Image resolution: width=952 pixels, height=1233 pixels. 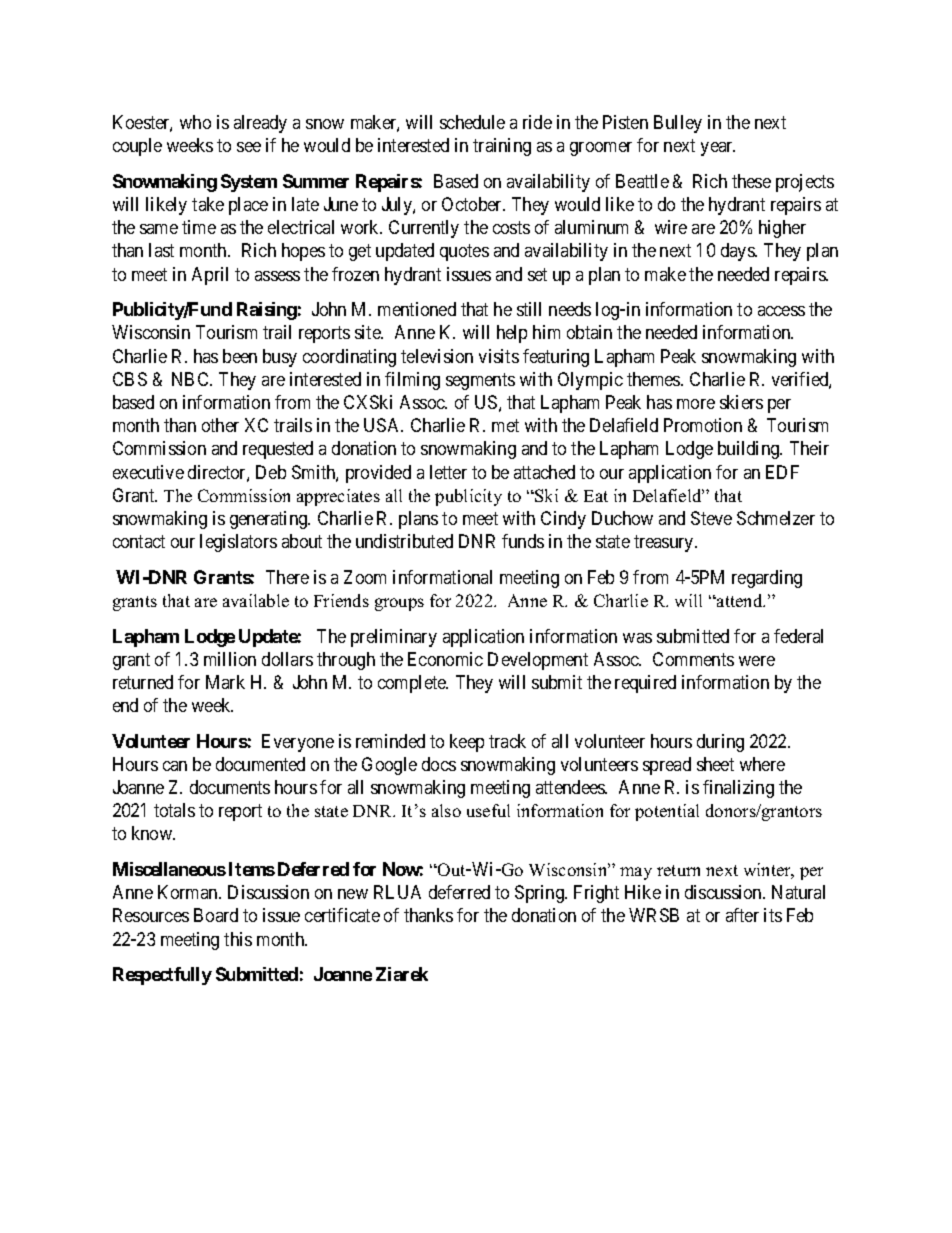 What do you see at coordinates (238, 543) in the screenshot?
I see `legislators` at bounding box center [238, 543].
